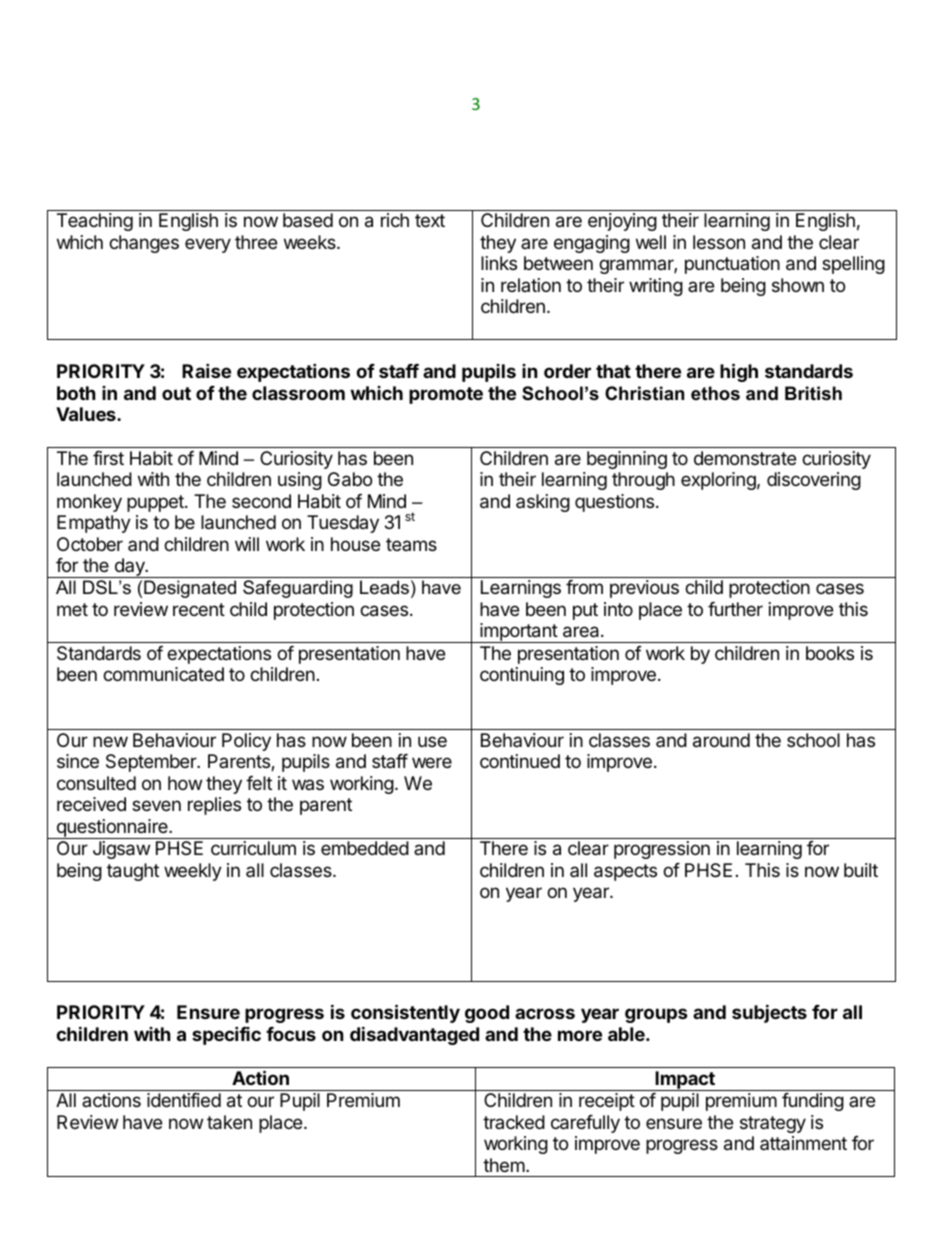 This screenshot has width=952, height=1233. What do you see at coordinates (732, 265) in the screenshot?
I see `punctuation` at bounding box center [732, 265].
